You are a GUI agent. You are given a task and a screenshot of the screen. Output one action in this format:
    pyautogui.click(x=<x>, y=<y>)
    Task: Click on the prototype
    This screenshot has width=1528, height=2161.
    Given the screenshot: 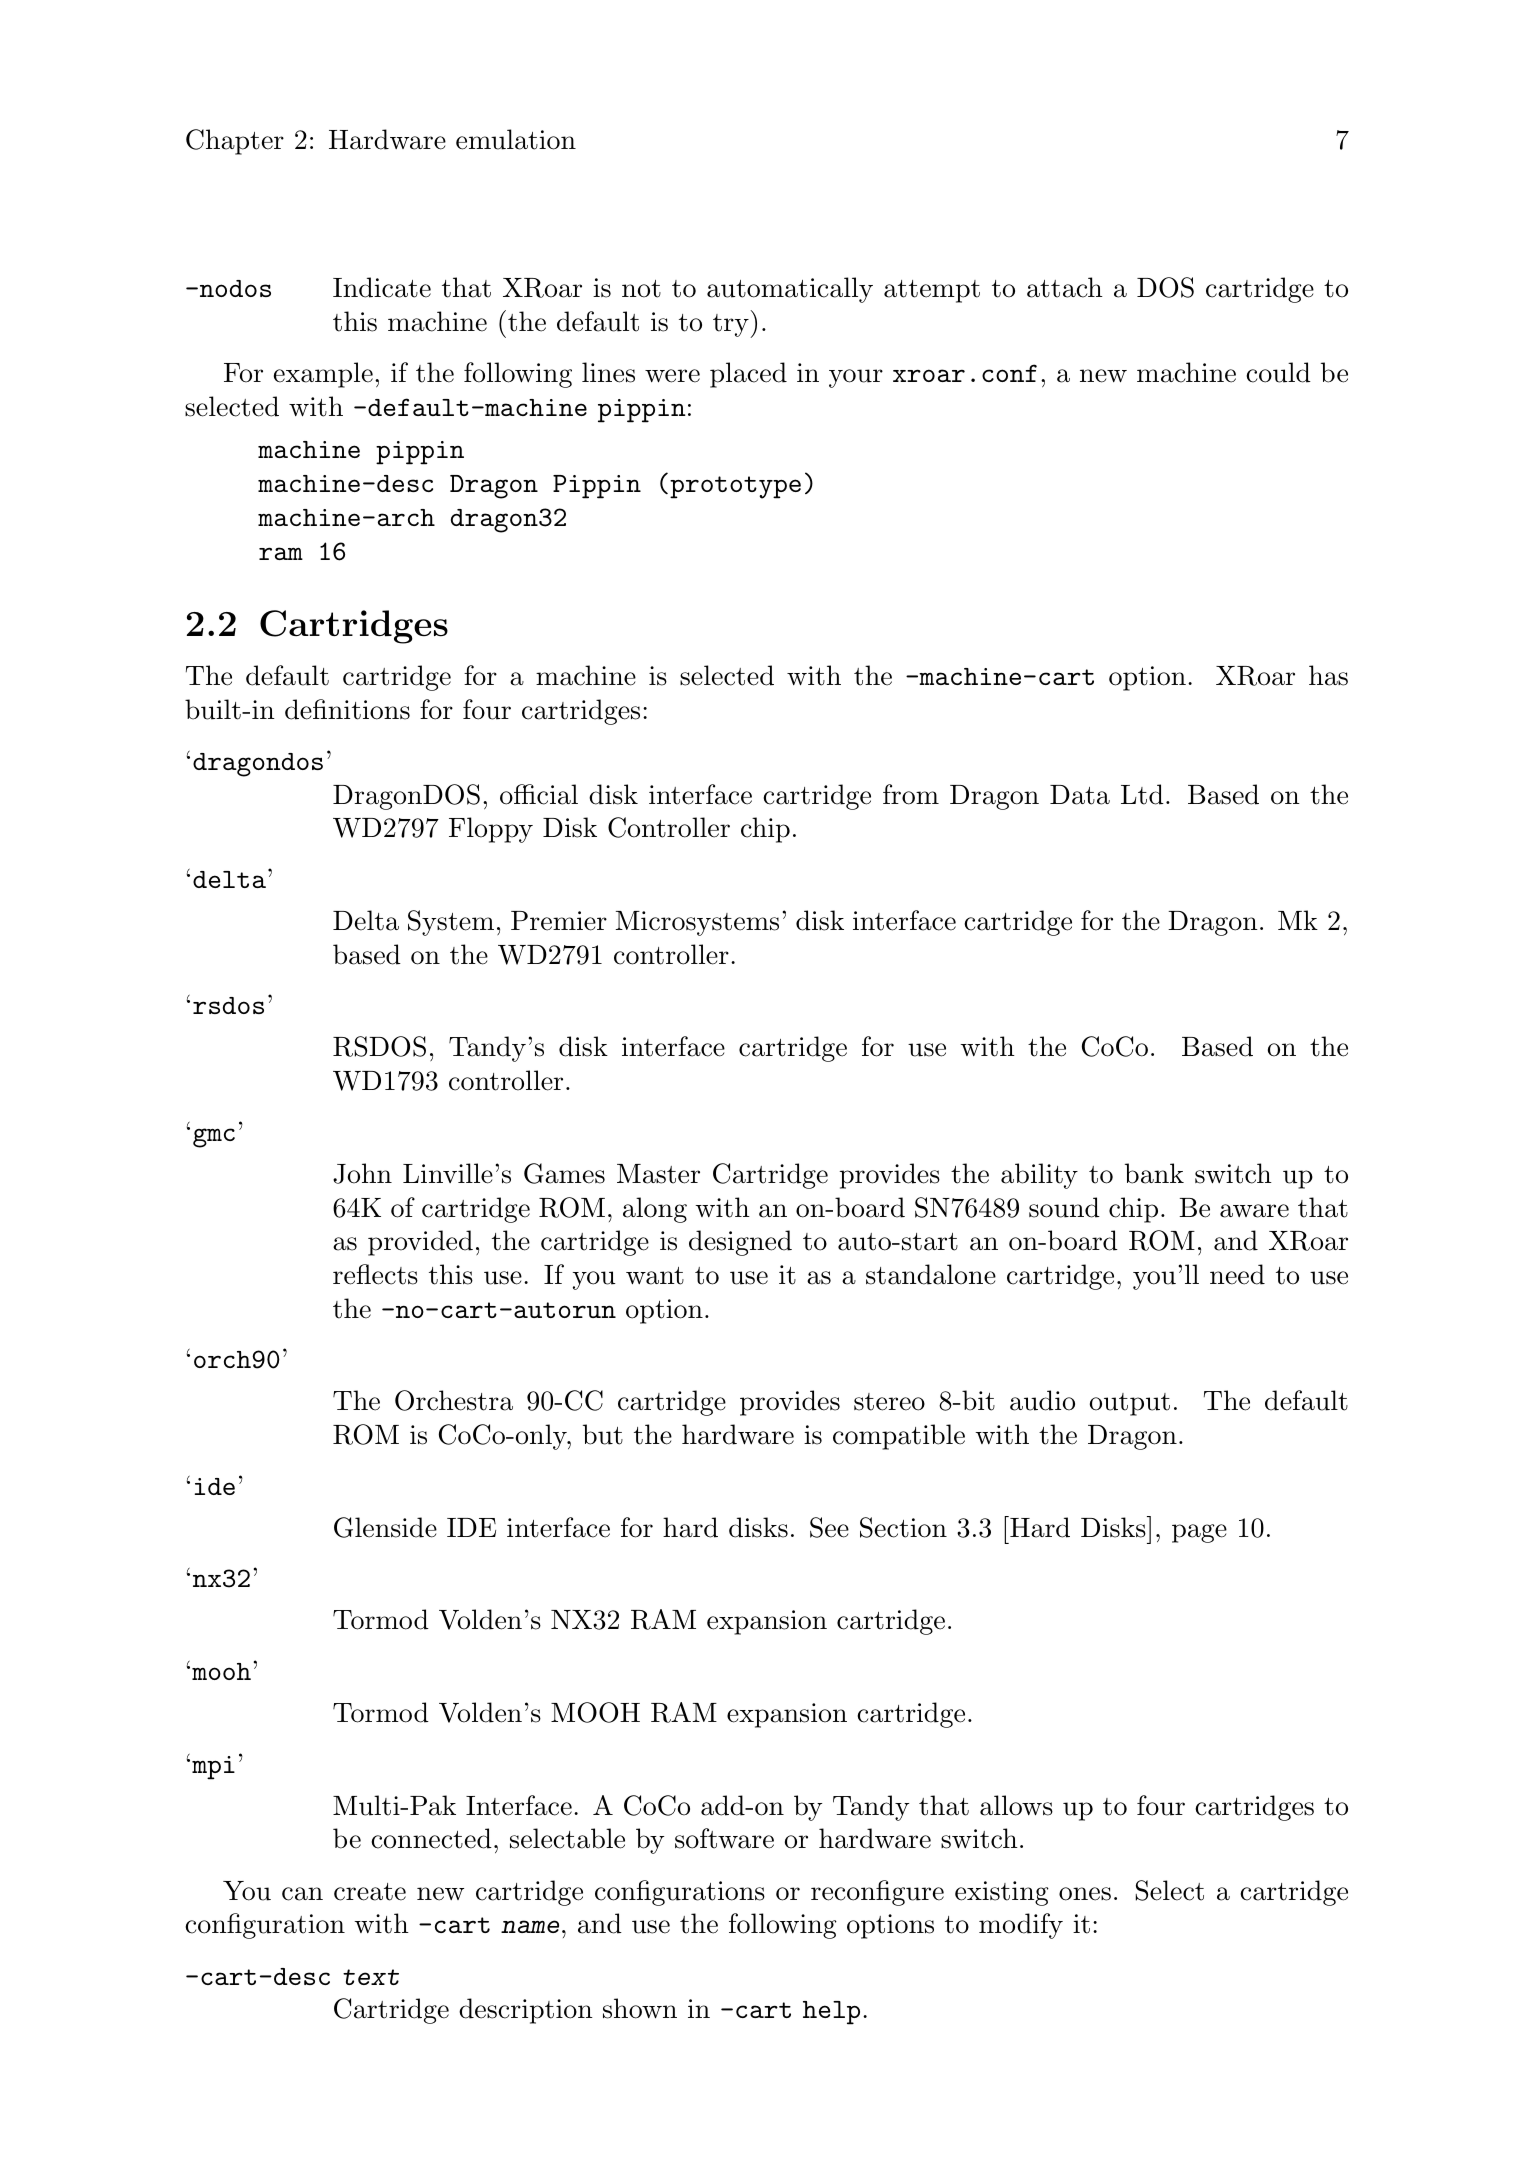 What is the action you would take?
    pyautogui.click(x=735, y=487)
